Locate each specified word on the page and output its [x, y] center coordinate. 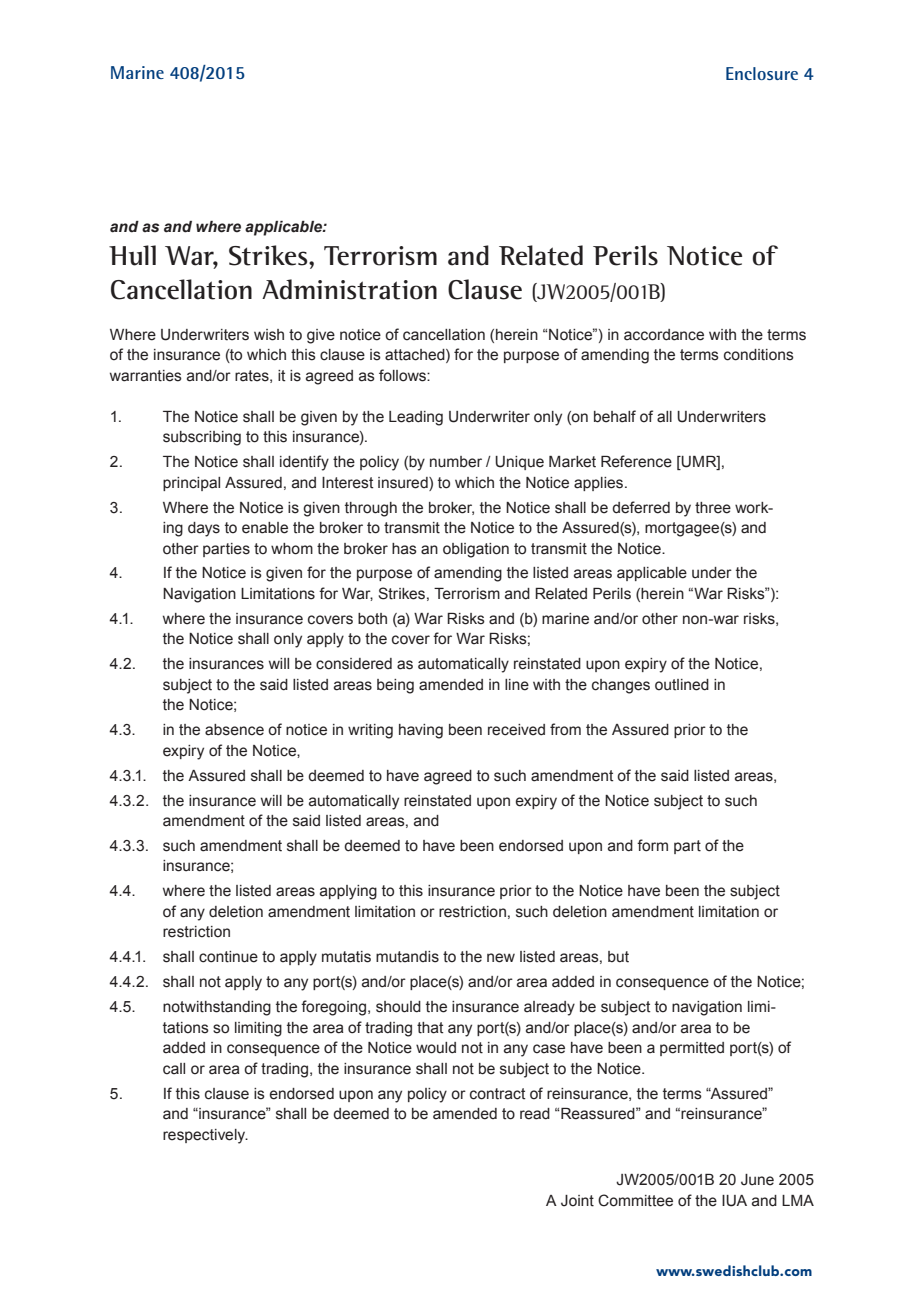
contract [498, 1094]
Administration [349, 289]
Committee [635, 1200]
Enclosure [762, 73]
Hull [132, 255]
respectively [205, 1136]
